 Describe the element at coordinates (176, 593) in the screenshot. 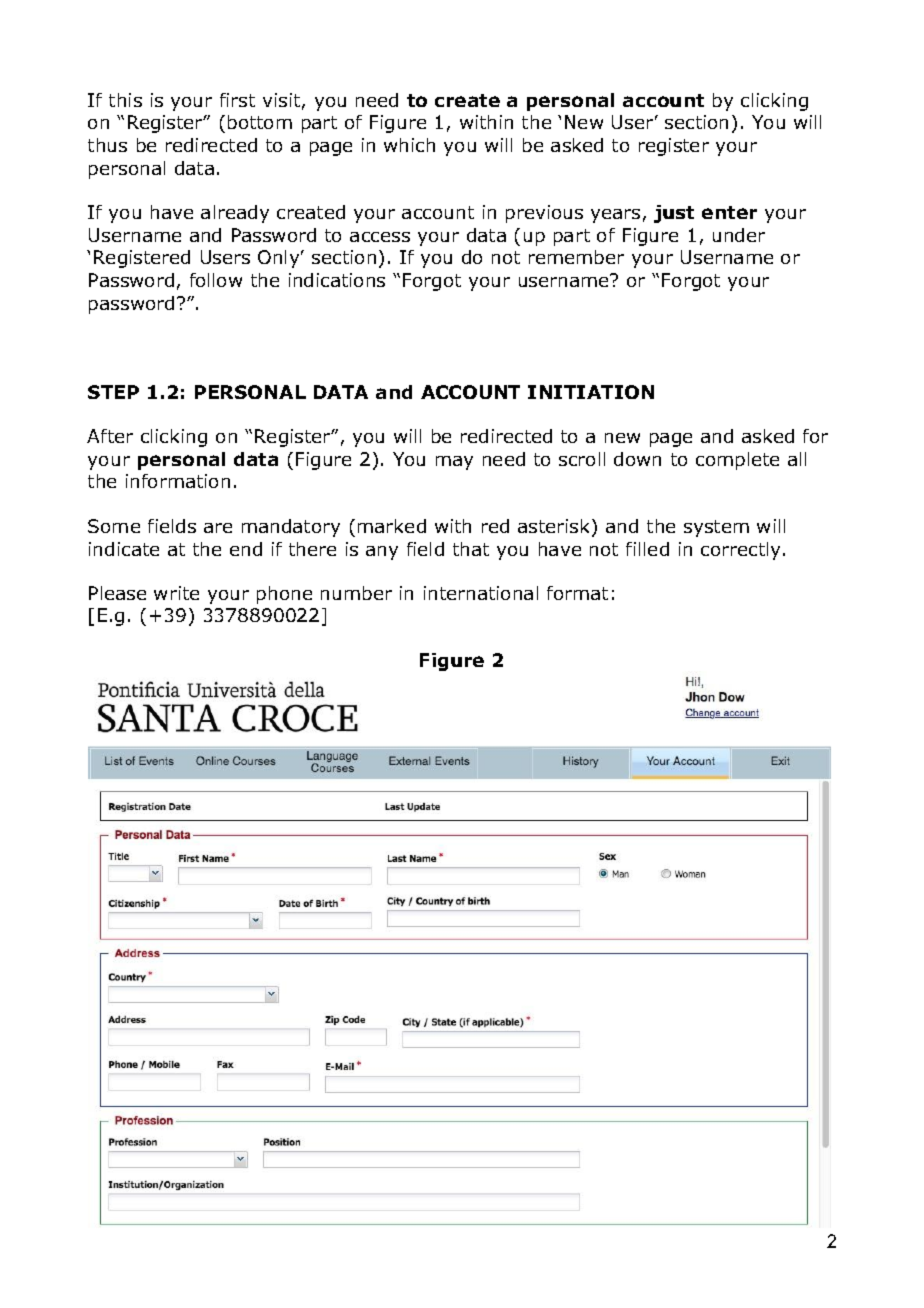

I see `write` at that location.
